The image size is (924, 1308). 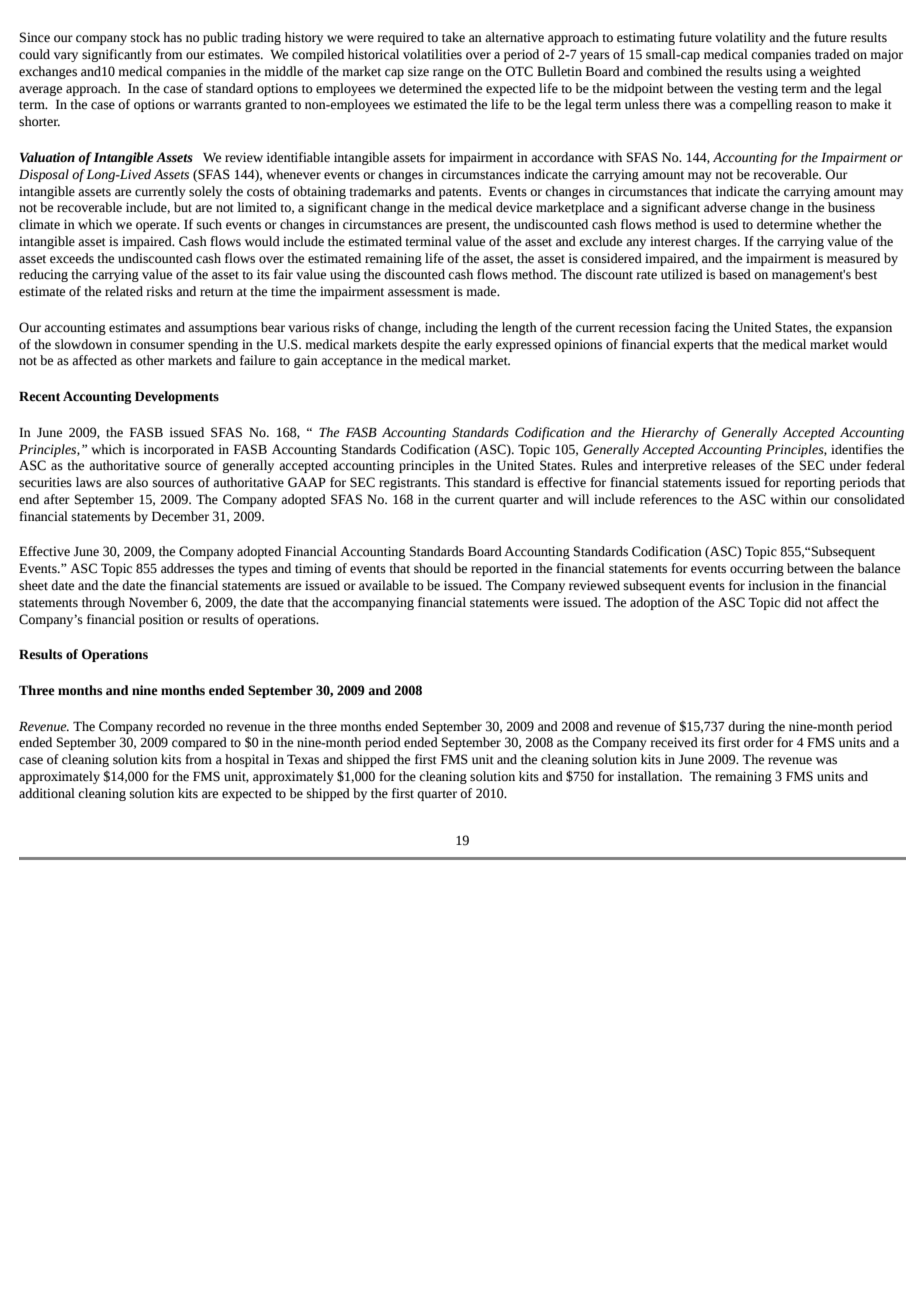 What do you see at coordinates (735, 274) in the screenshot?
I see `based` at bounding box center [735, 274].
